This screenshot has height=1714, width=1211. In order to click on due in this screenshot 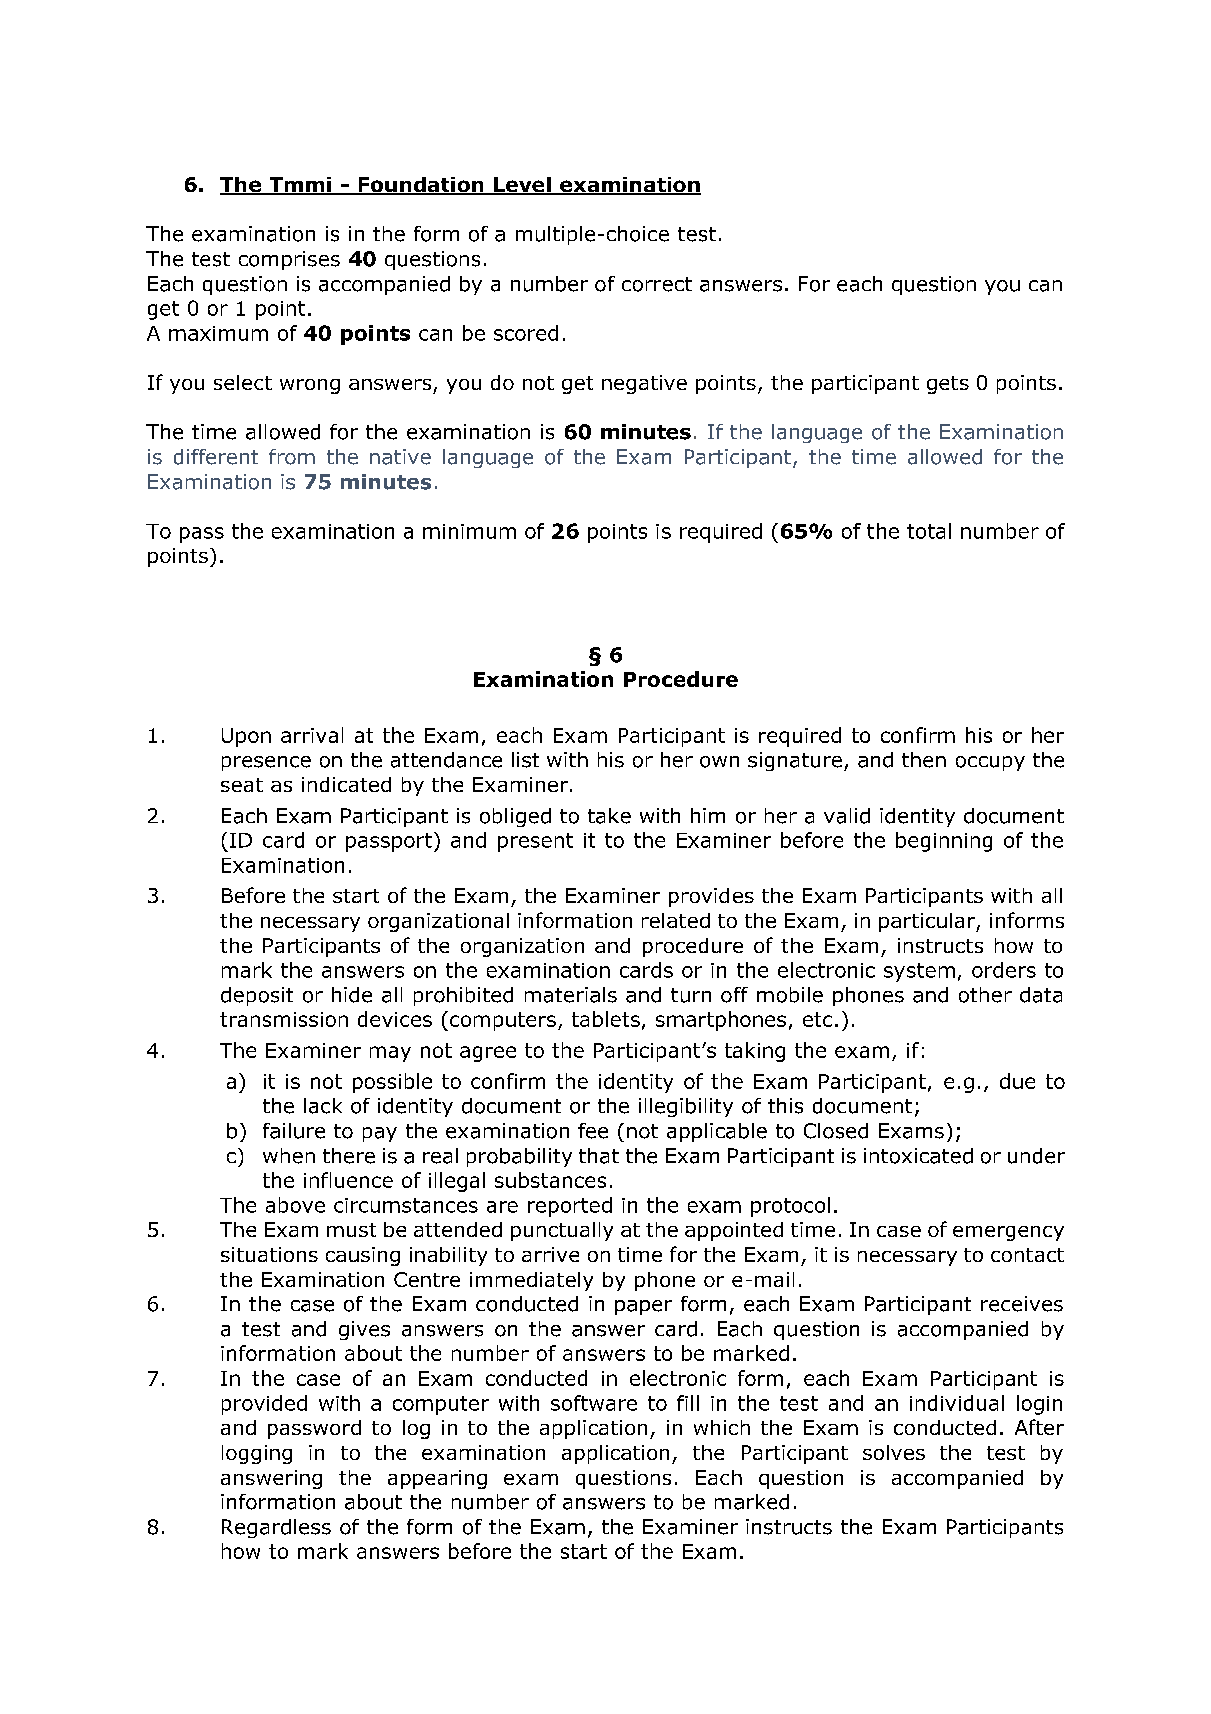, I will do `click(1017, 1081)`.
